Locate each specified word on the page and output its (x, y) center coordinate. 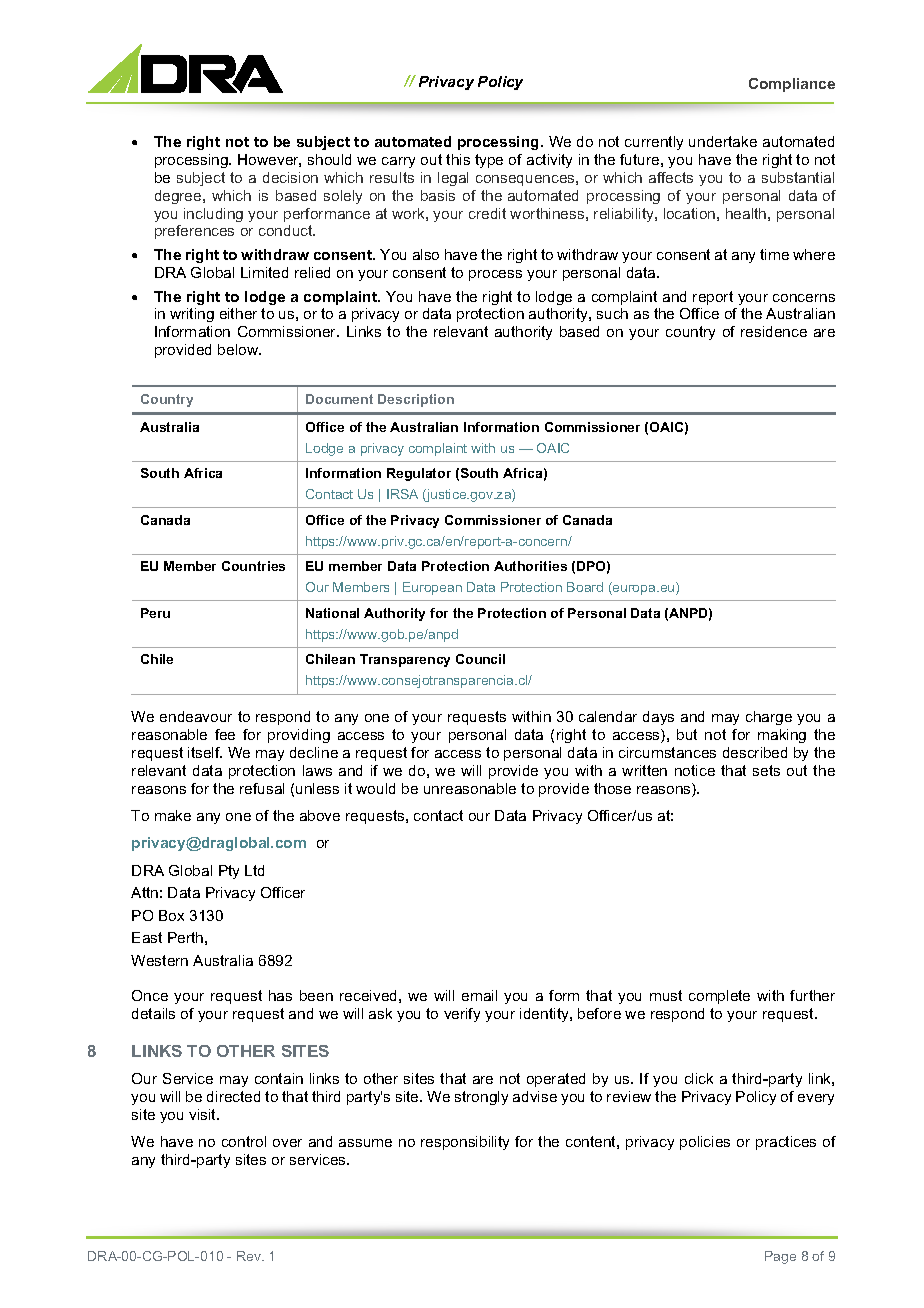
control (244, 1141)
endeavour (196, 716)
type (489, 161)
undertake (723, 141)
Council (480, 659)
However (269, 160)
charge (769, 718)
